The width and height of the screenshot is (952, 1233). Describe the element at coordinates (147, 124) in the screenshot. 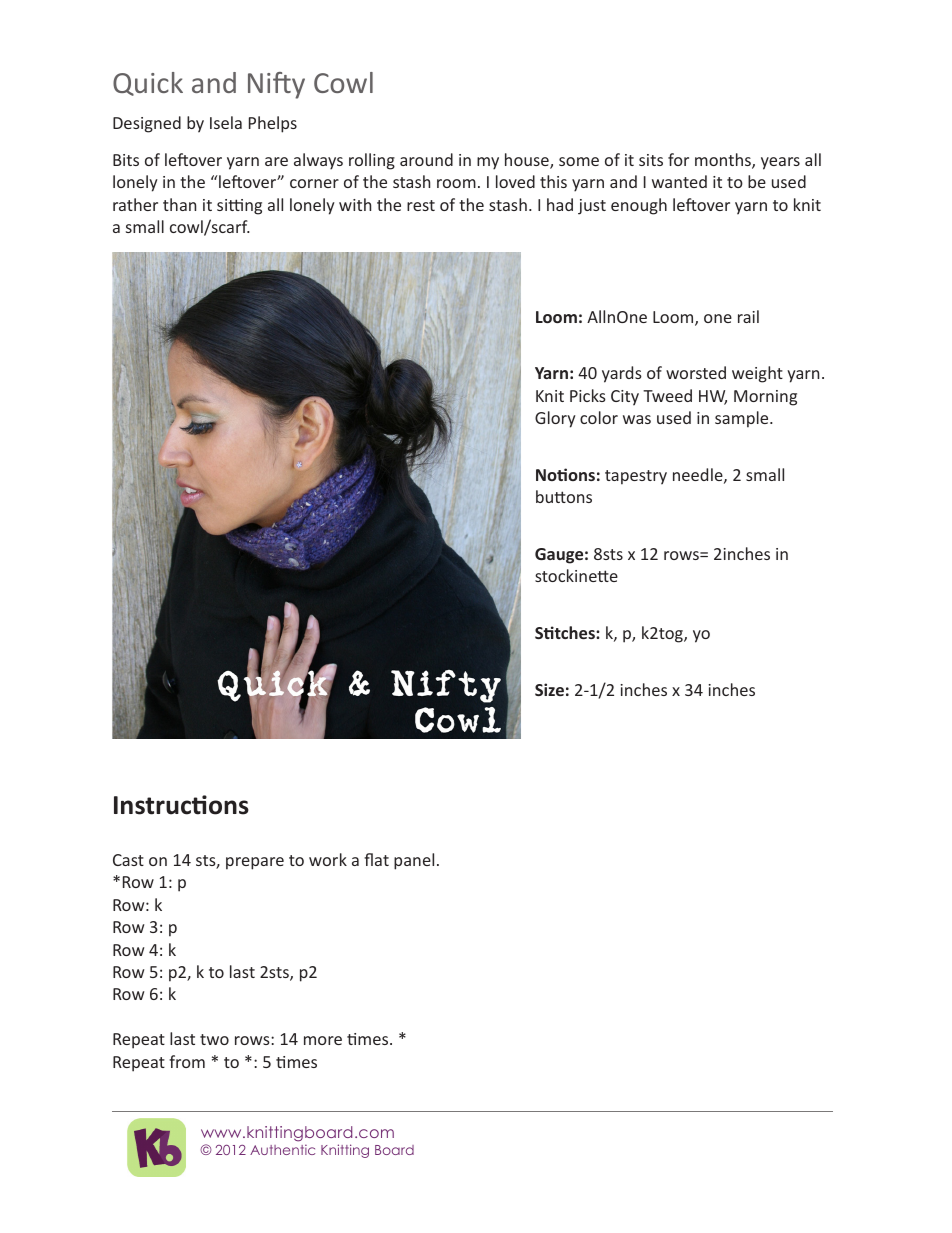

I see `Designed` at that location.
